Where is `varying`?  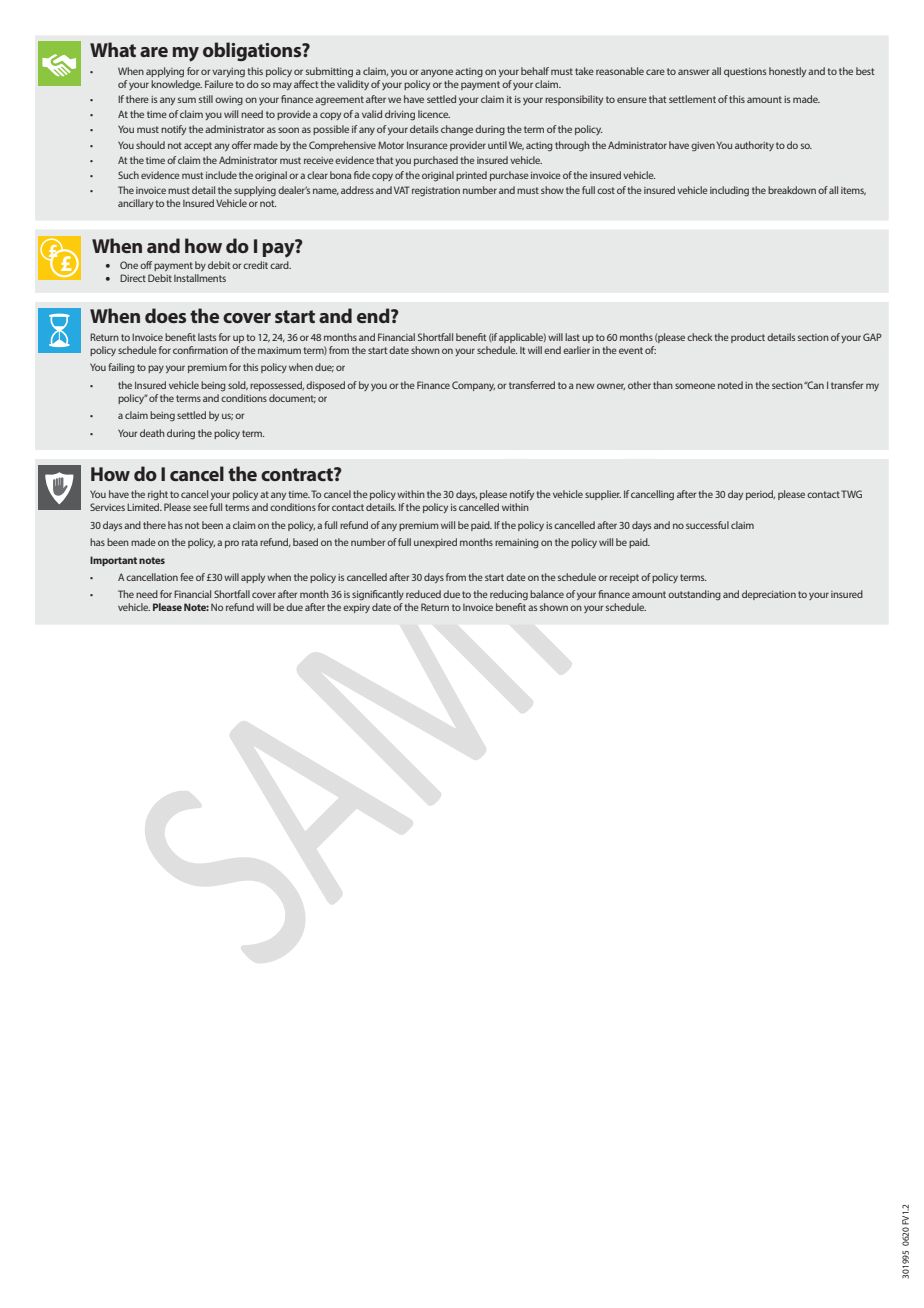 varying is located at coordinates (228, 72).
